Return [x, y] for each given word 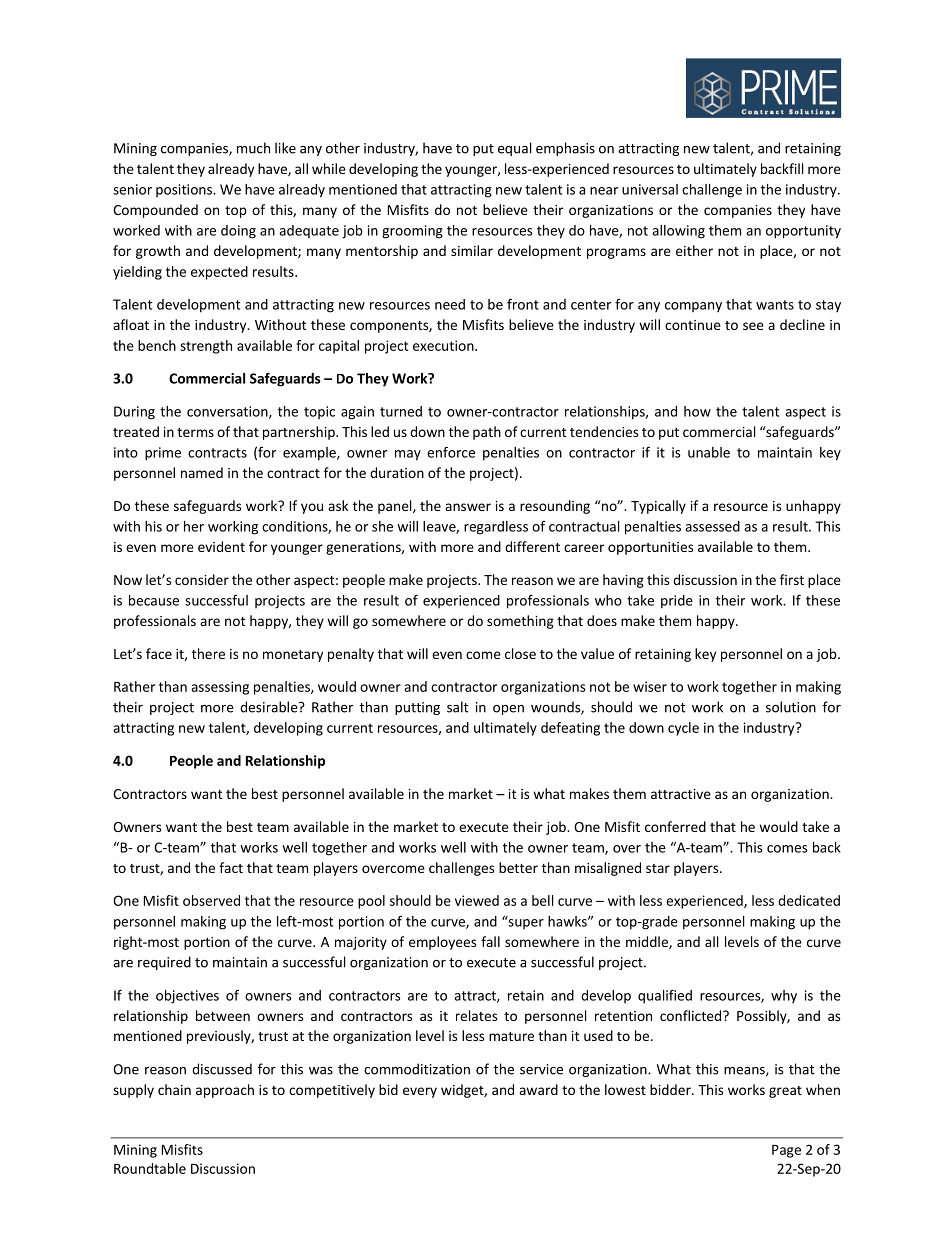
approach [225, 1091]
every [420, 1092]
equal [514, 149]
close [520, 653]
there [208, 653]
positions [185, 190]
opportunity [803, 232]
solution [791, 707]
